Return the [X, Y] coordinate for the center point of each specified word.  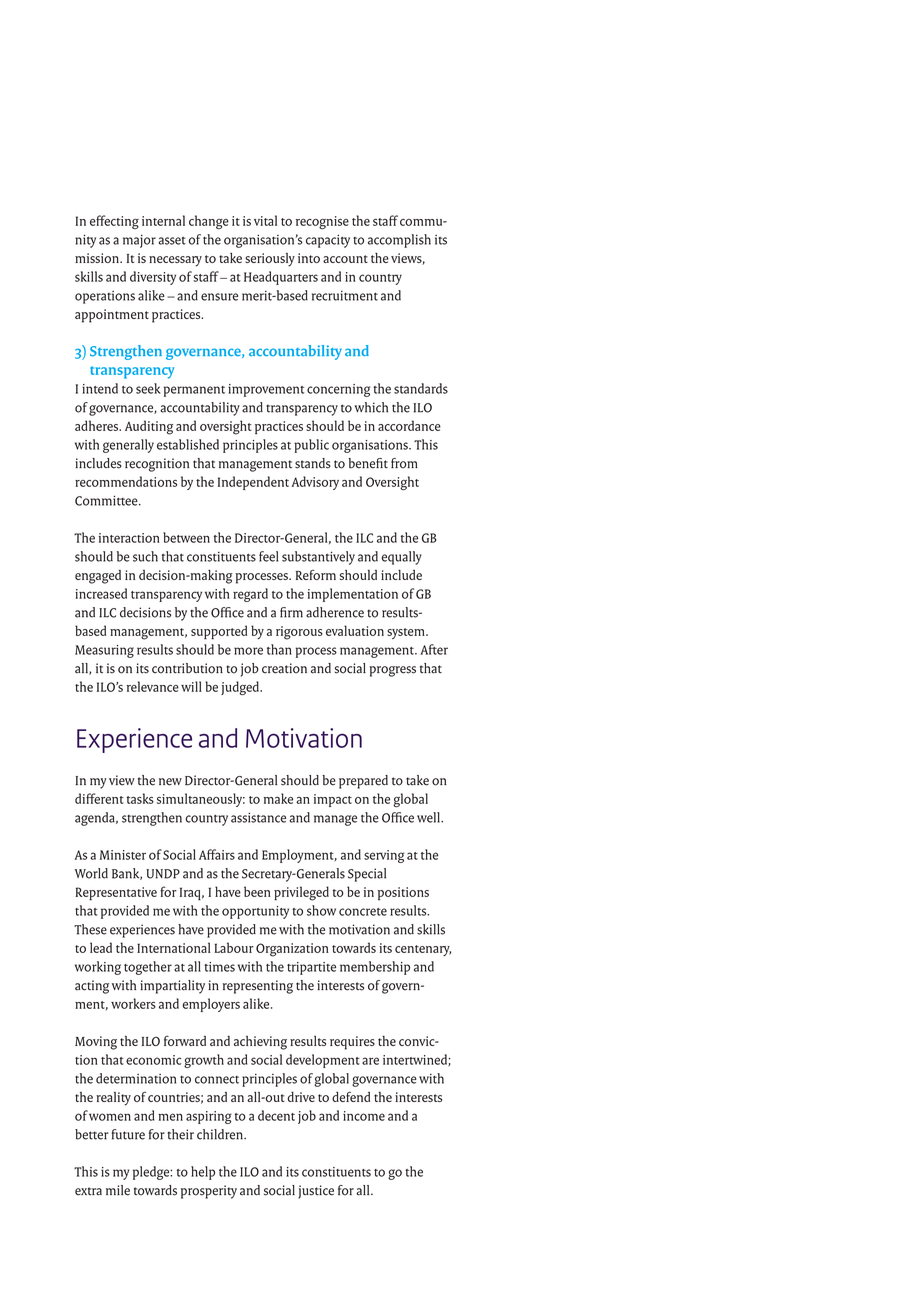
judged [241, 688]
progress [392, 671]
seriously [270, 260]
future [128, 1134]
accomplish [399, 241]
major [139, 241]
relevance [153, 686]
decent [276, 1115]
